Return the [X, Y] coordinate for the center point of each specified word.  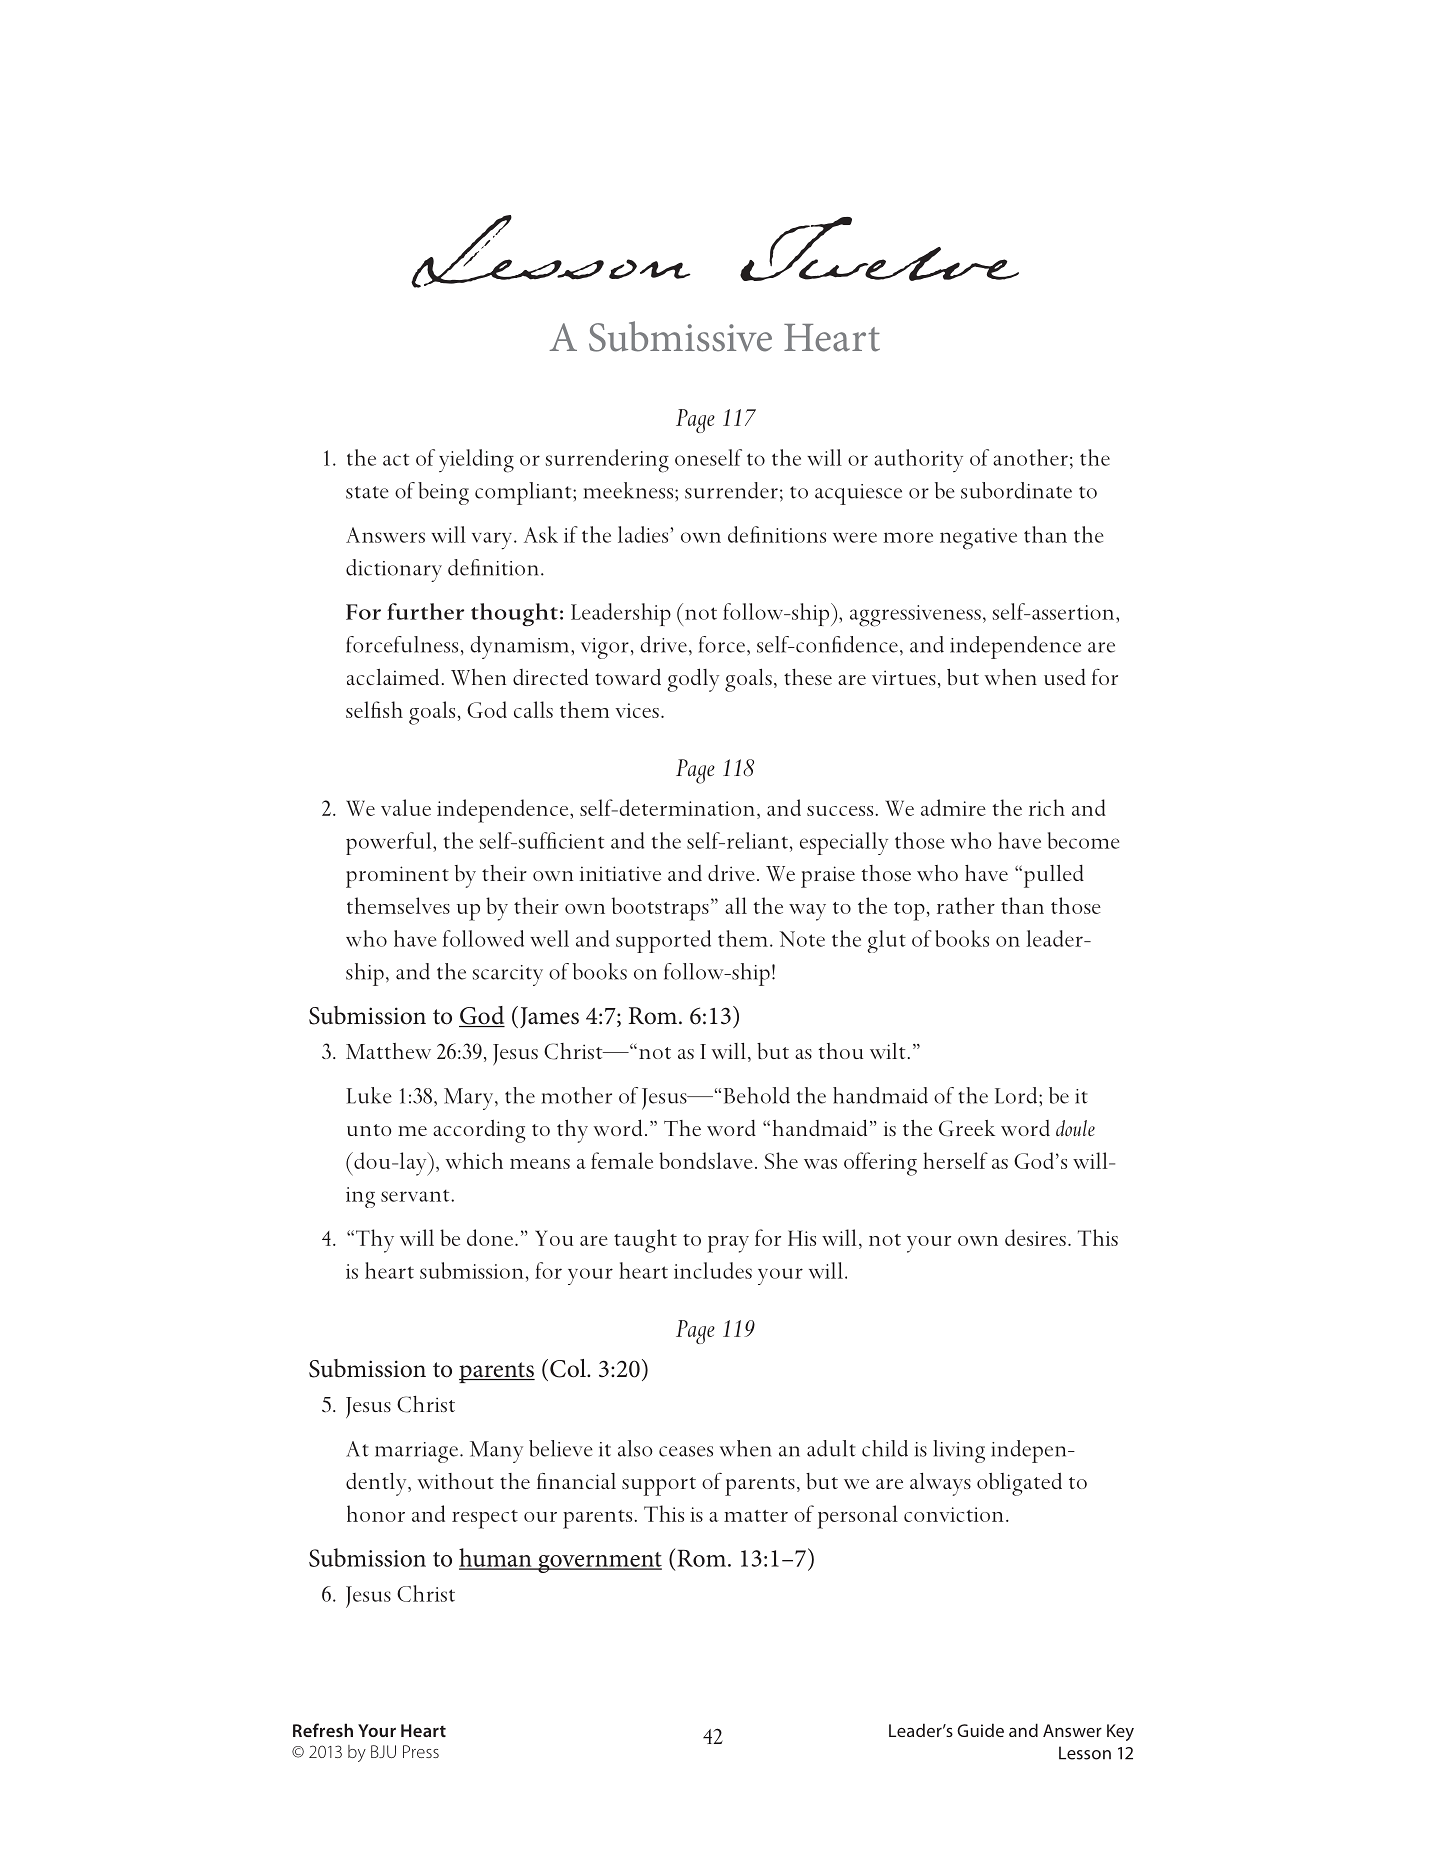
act [396, 460]
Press [421, 1751]
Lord [1017, 1095]
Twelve [879, 249]
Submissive [680, 336]
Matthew [388, 1051]
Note [802, 939]
